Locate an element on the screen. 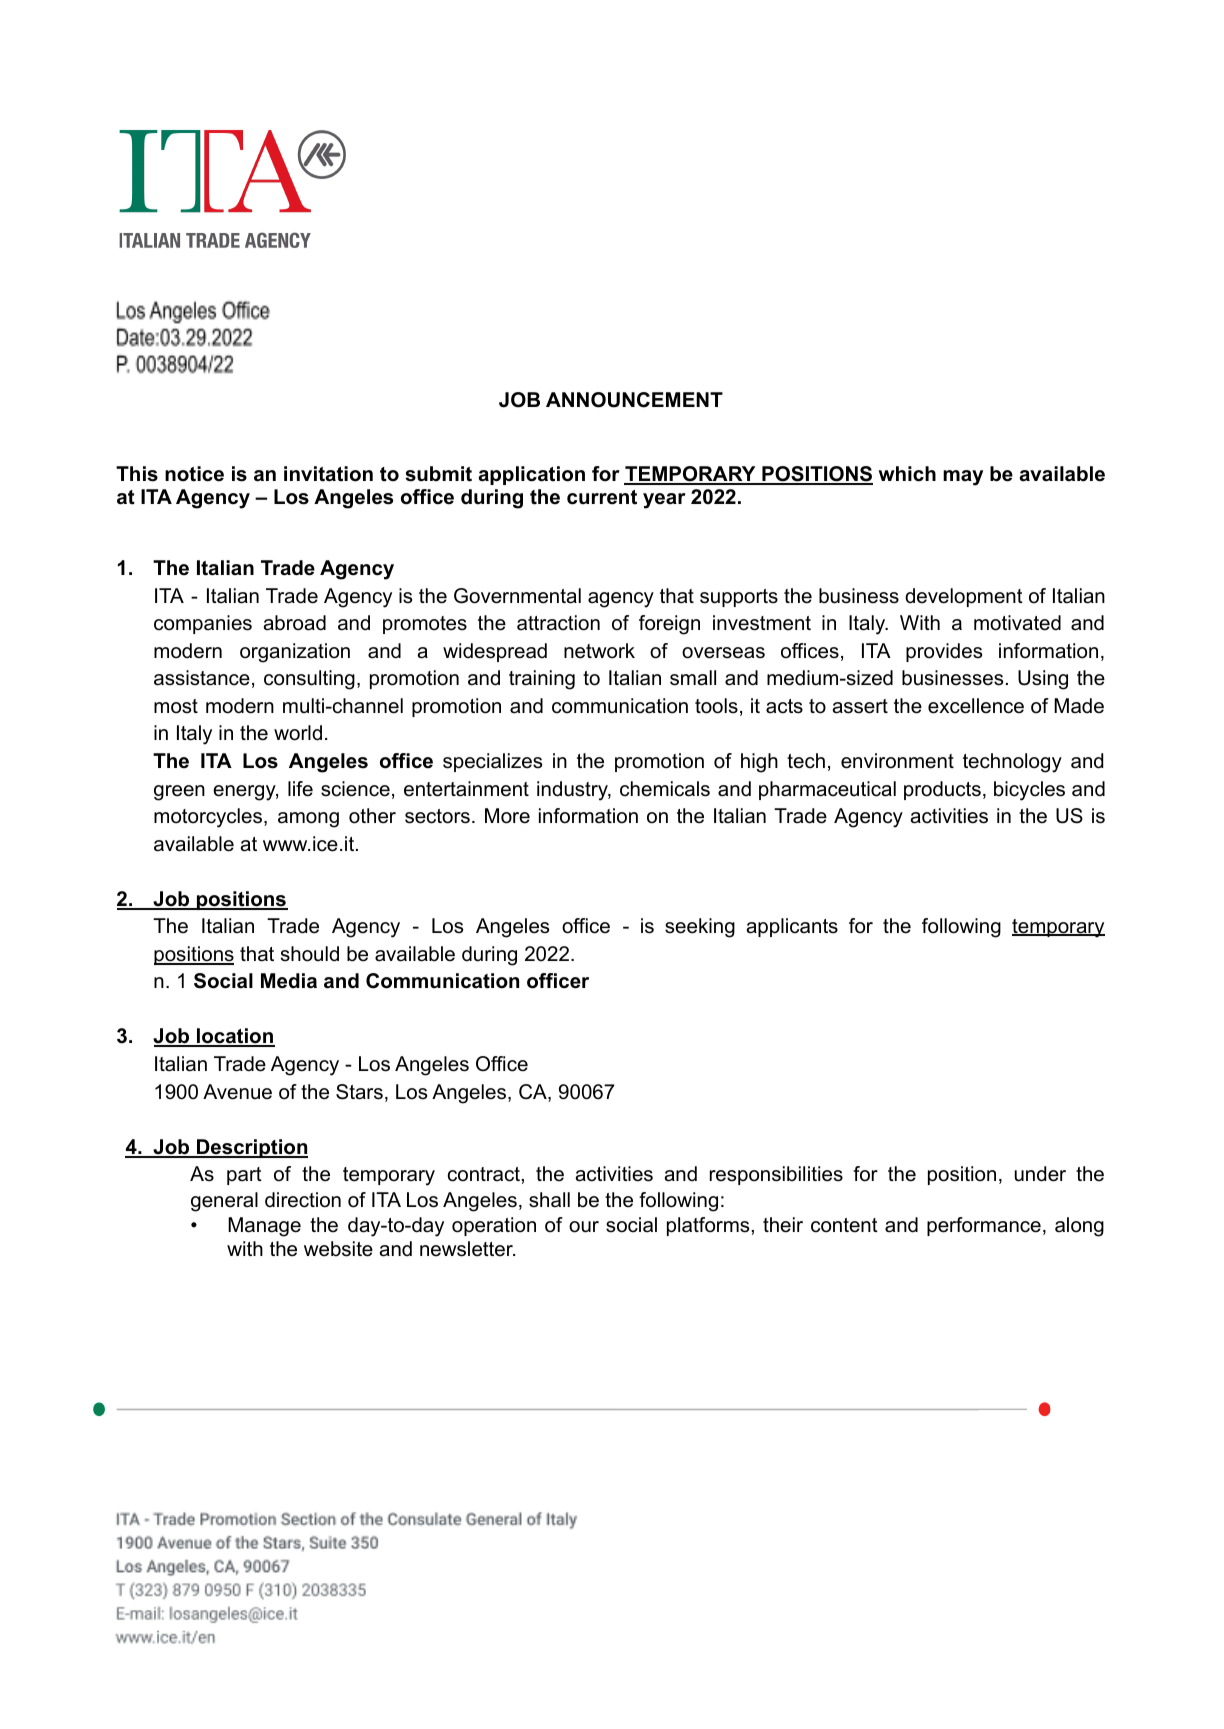  performance is located at coordinates (984, 1226).
